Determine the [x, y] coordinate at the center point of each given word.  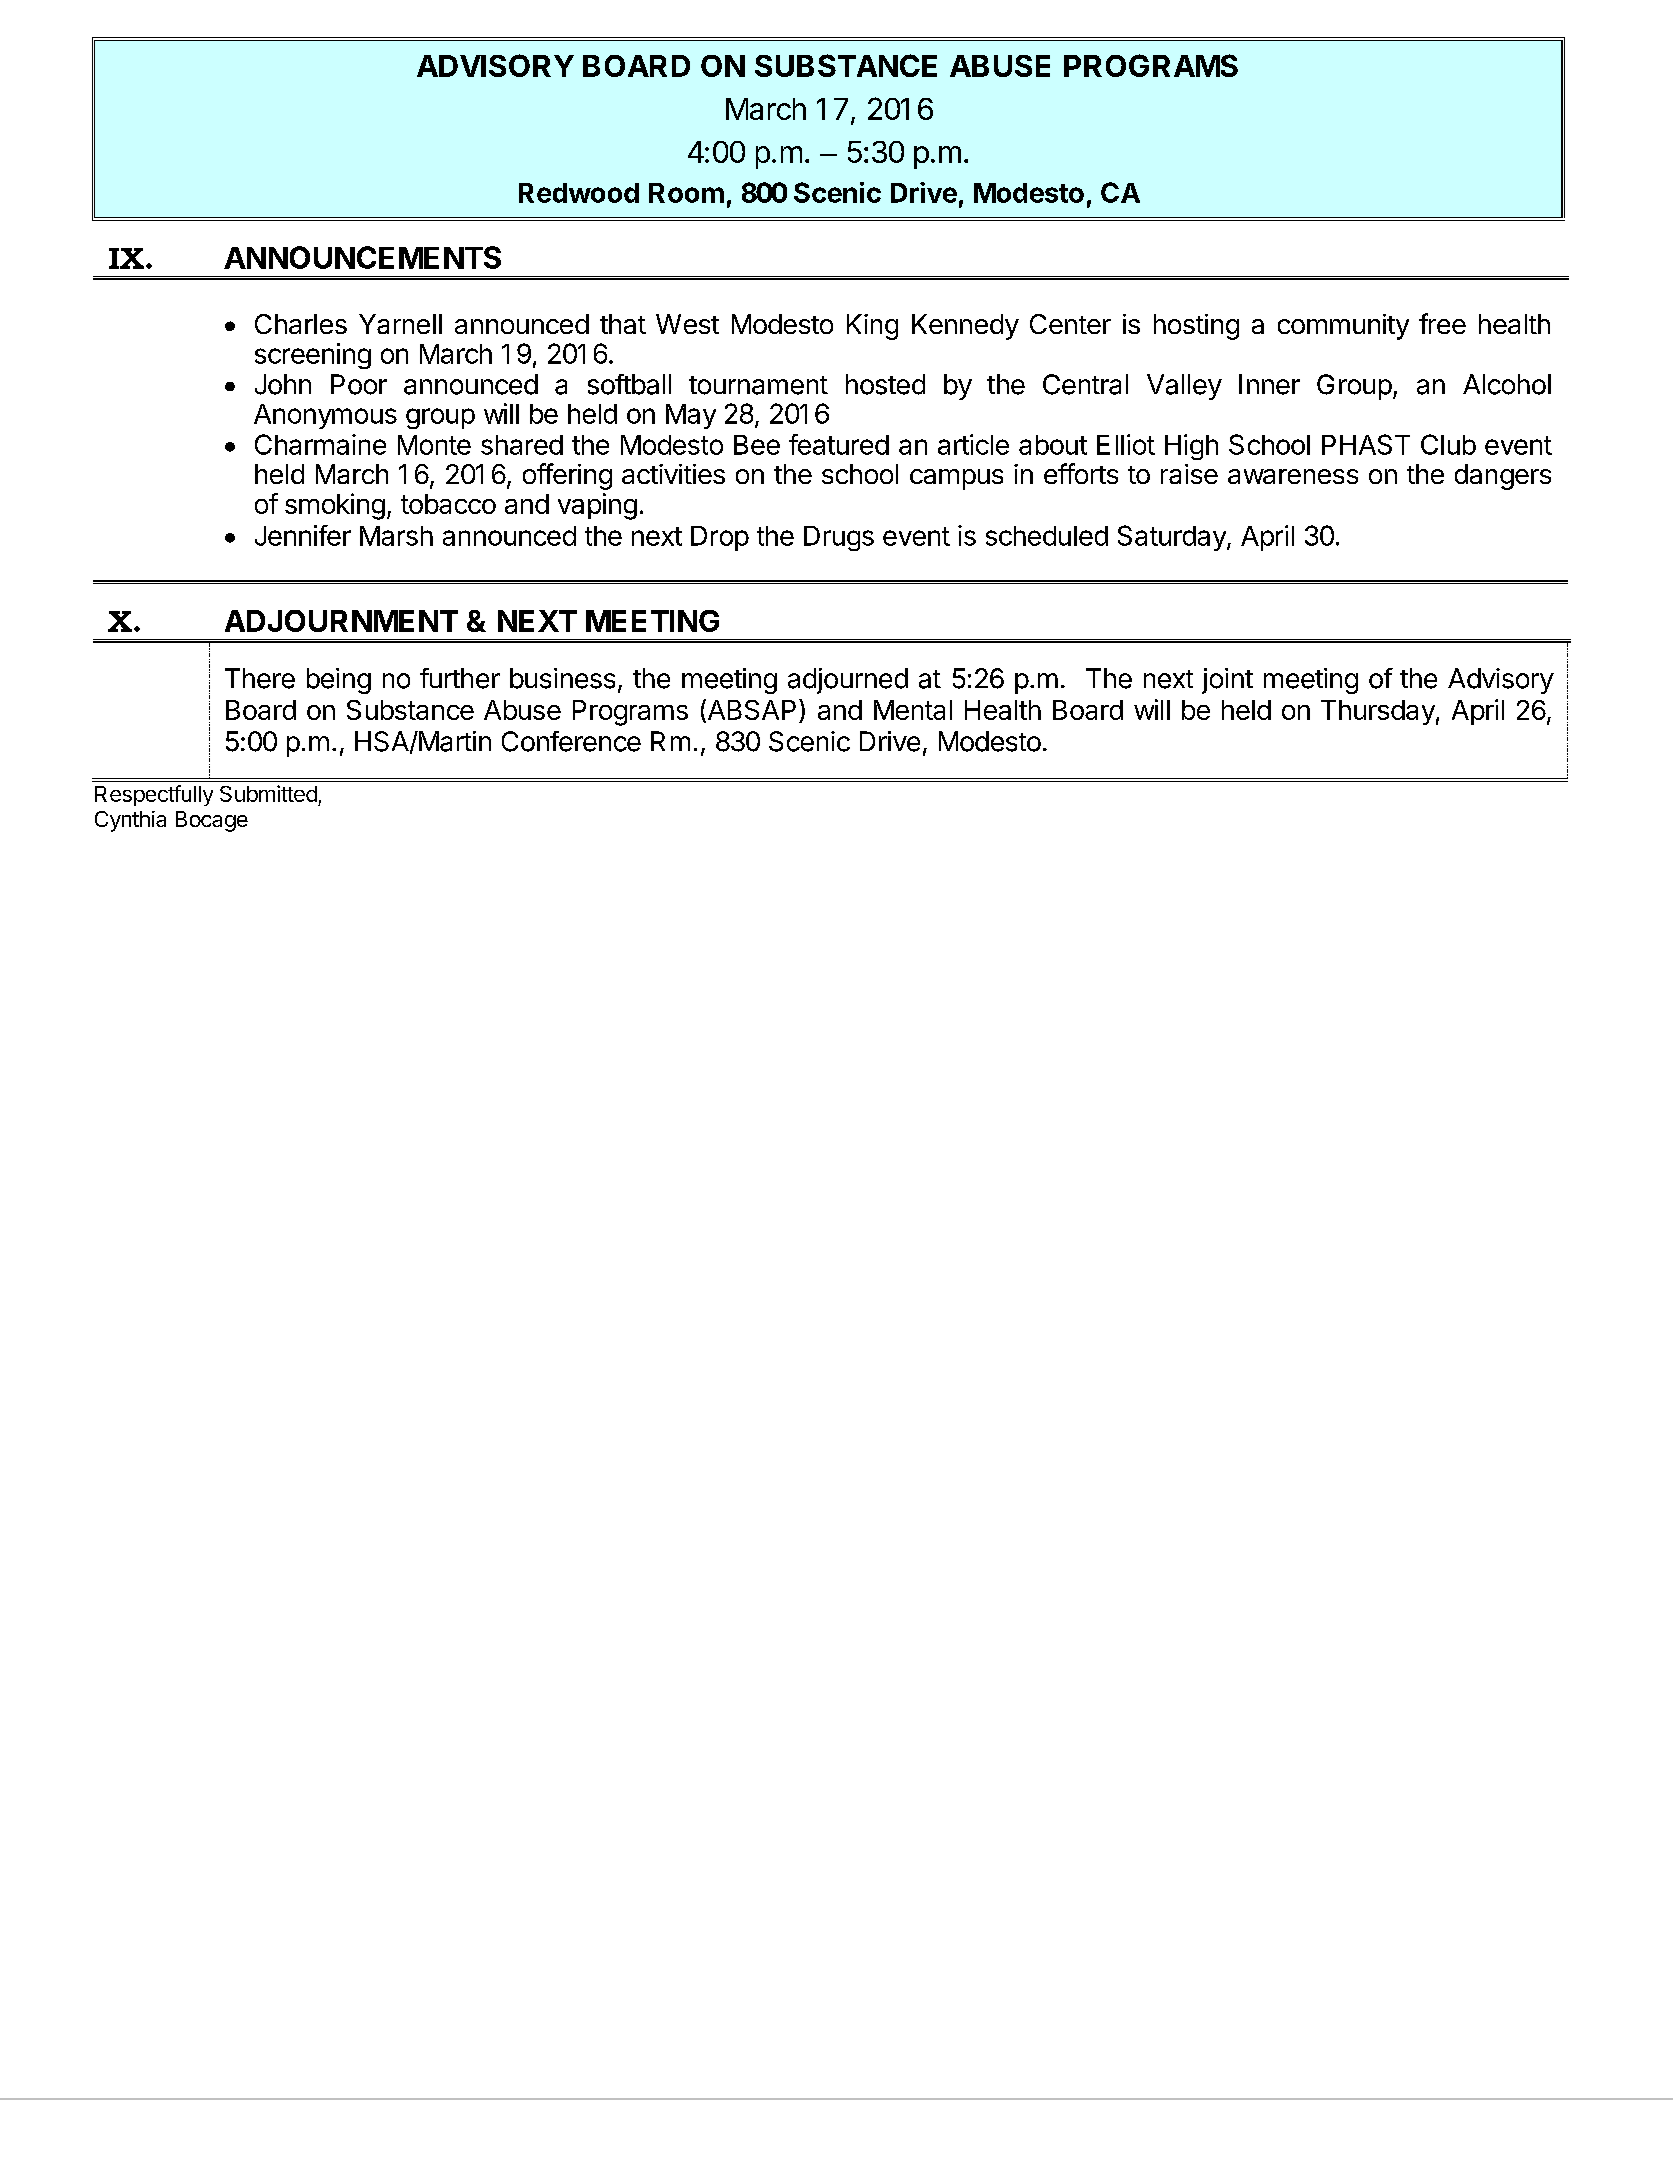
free [1442, 323]
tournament [758, 385]
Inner [1269, 384]
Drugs [839, 538]
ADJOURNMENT [341, 621]
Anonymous [325, 416]
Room [686, 193]
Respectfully [154, 795]
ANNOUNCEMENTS [362, 257]
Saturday [1173, 538]
